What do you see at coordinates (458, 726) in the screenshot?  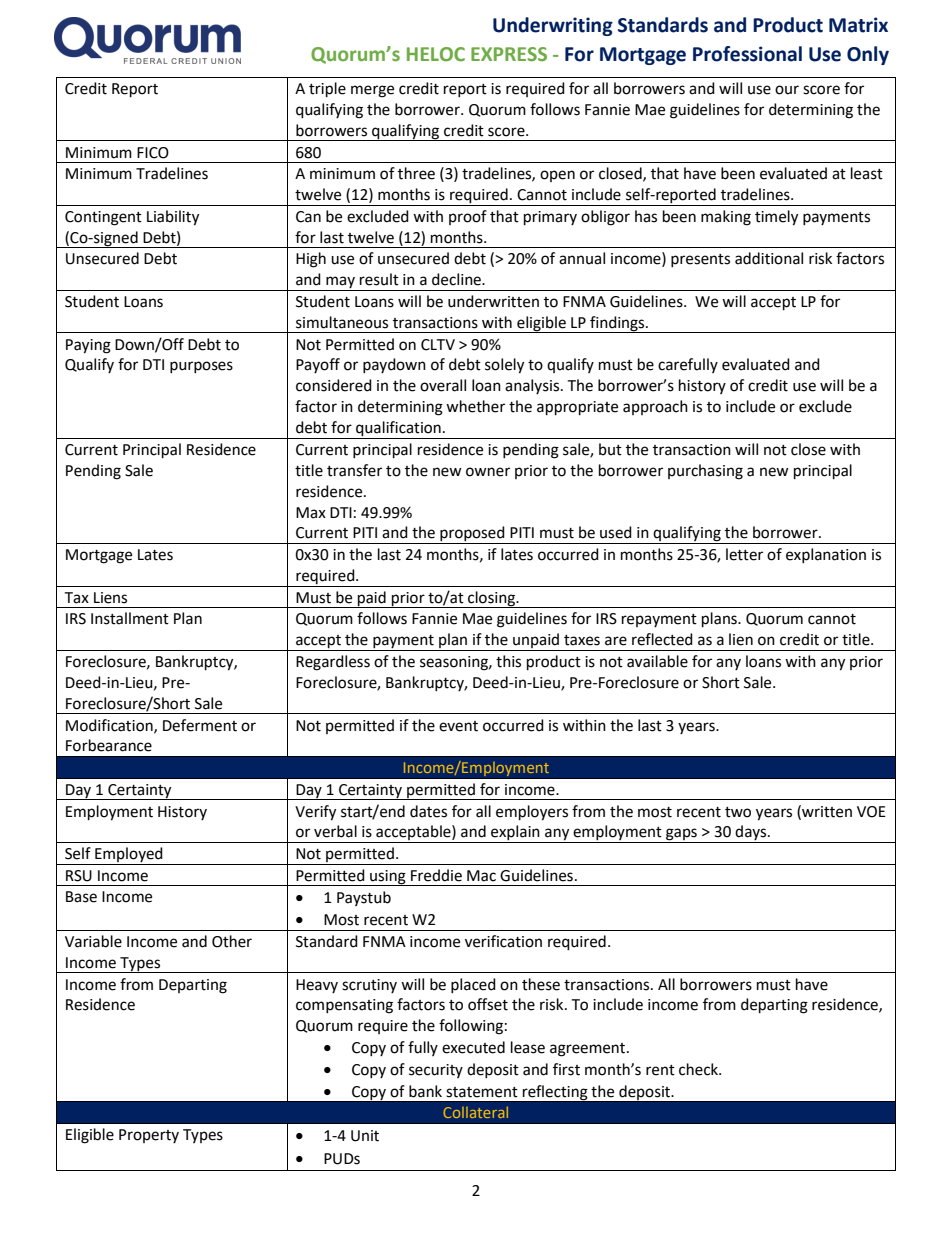 I see `event` at bounding box center [458, 726].
